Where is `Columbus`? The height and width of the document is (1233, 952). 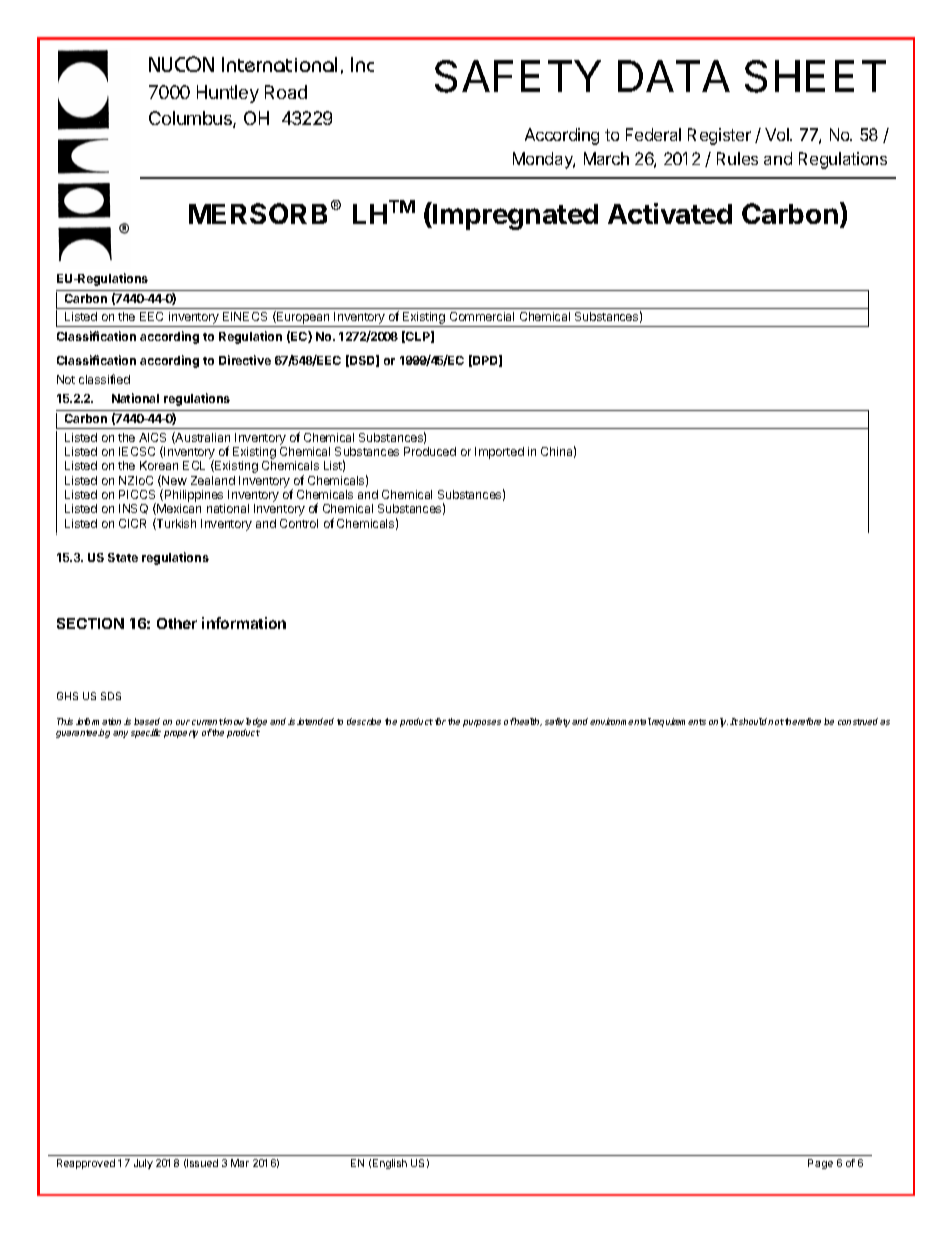
Columbus is located at coordinates (191, 119).
